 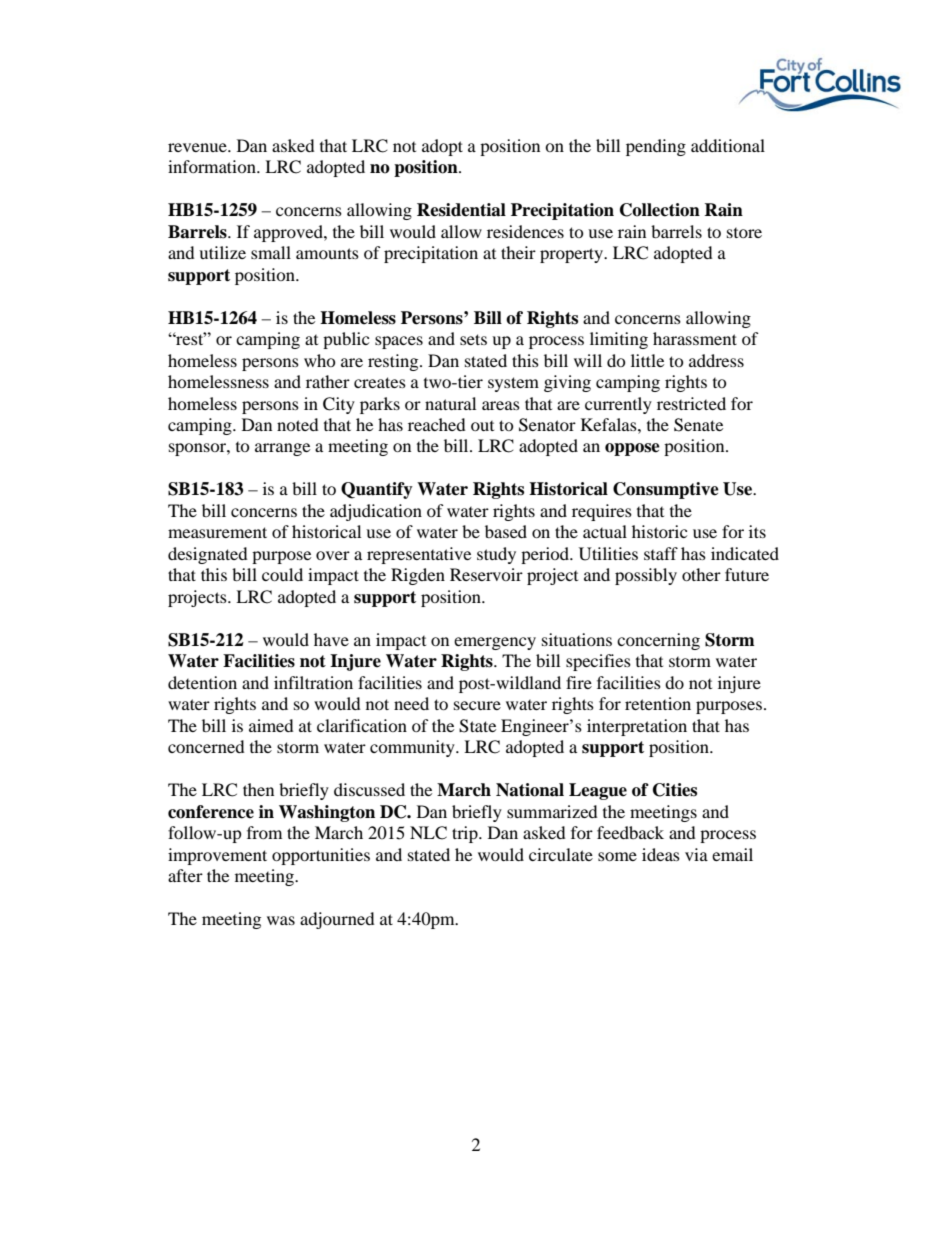 I want to click on Senate, so click(x=698, y=425).
